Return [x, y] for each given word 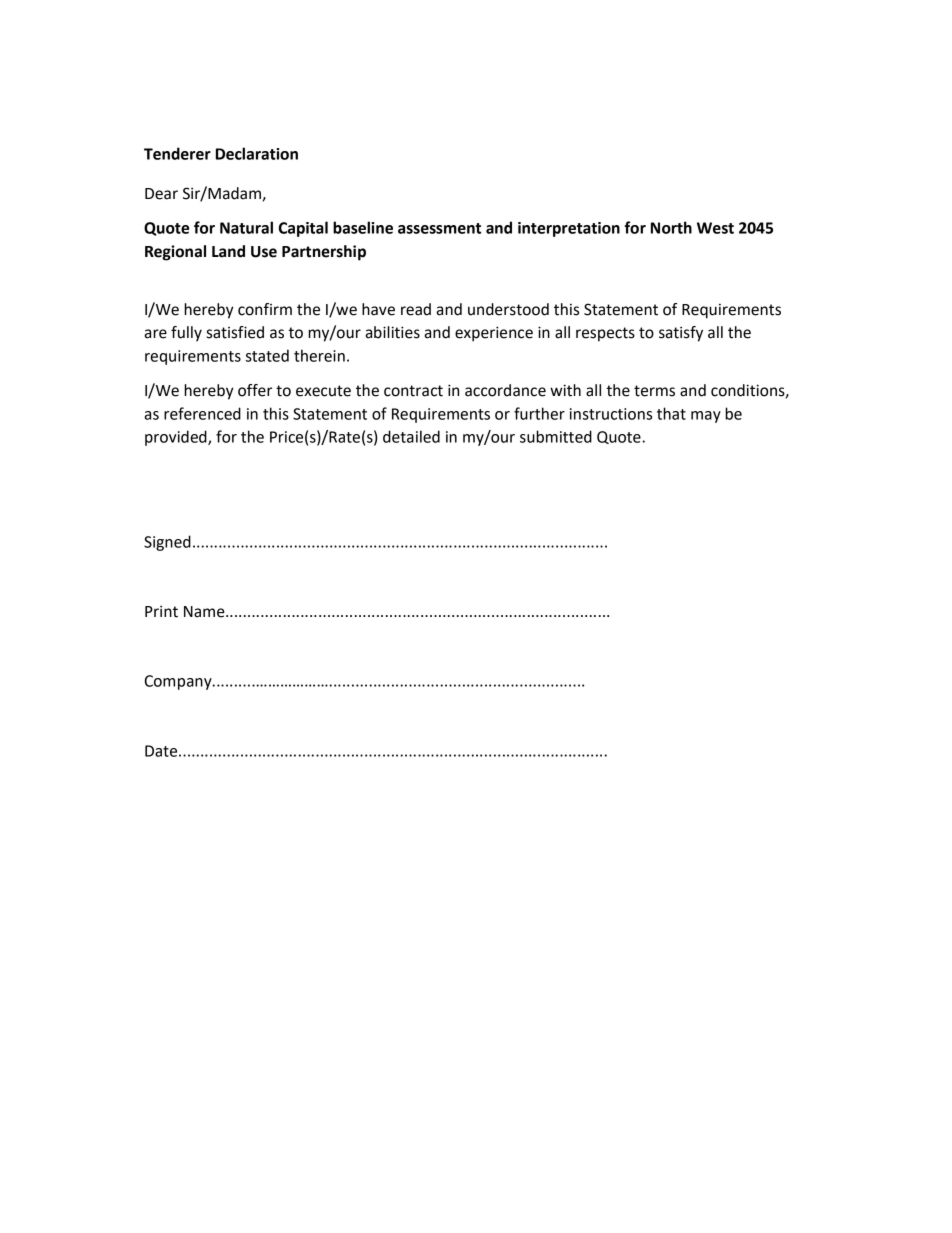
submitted [556, 436]
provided [177, 438]
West [715, 228]
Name [205, 612]
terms [654, 391]
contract [413, 391]
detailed [411, 436]
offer [255, 390]
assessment [439, 228]
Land [228, 251]
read [416, 309]
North [671, 227]
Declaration [257, 153]
